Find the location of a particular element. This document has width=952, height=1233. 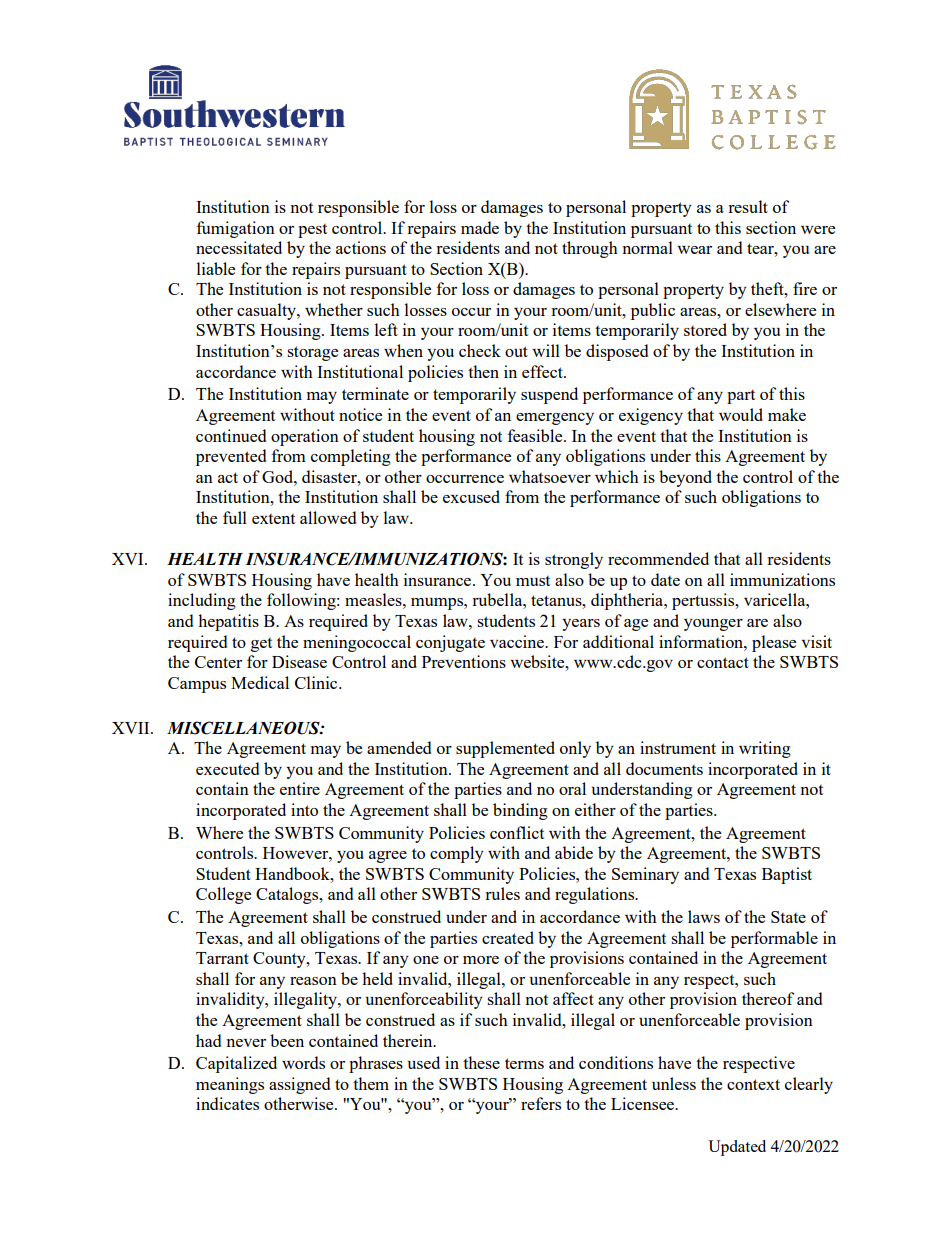

meanings is located at coordinates (230, 1085).
